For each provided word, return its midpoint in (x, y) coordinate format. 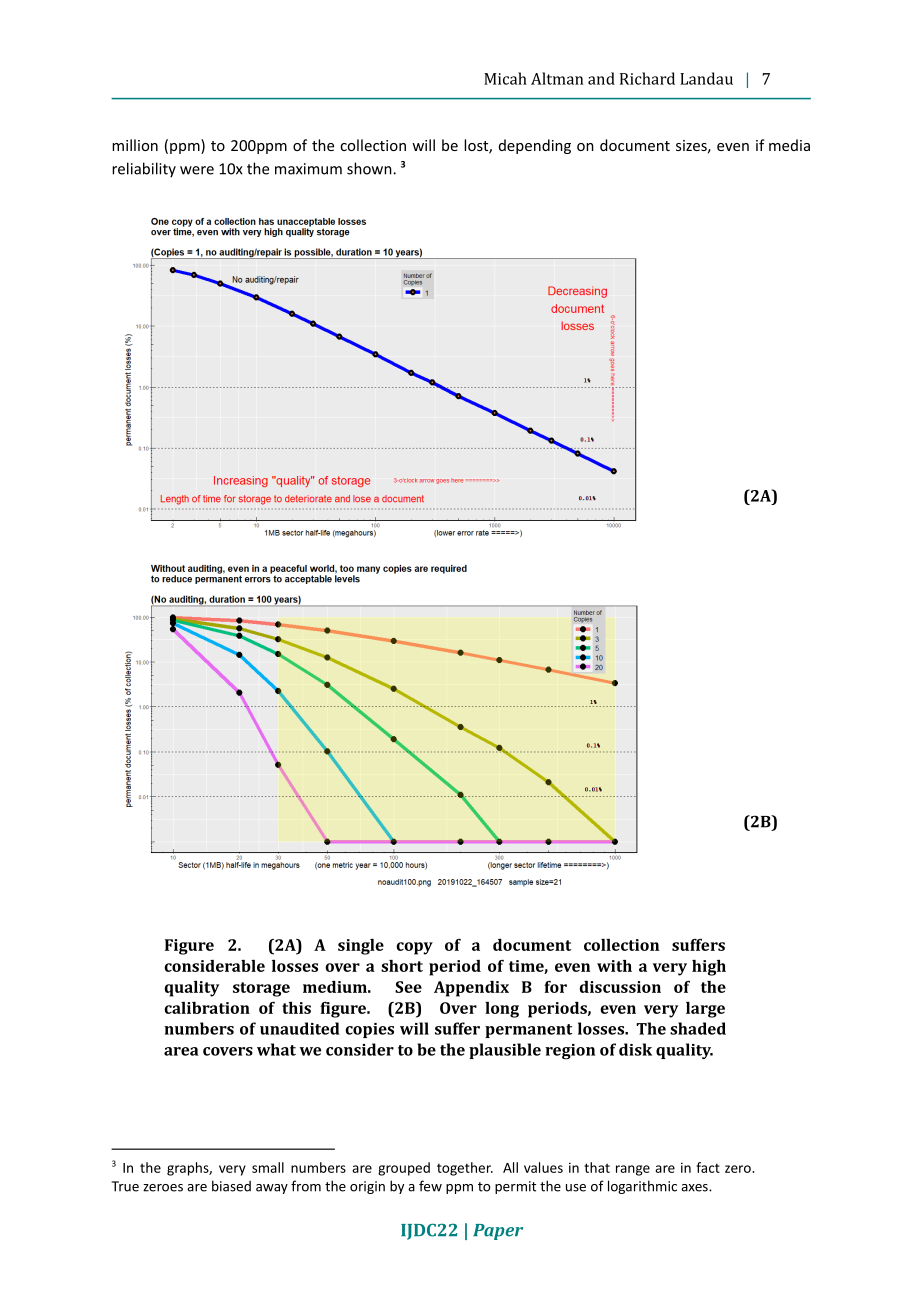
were (197, 170)
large (705, 1010)
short (402, 966)
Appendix (471, 989)
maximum (308, 169)
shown (370, 168)
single (361, 947)
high (709, 968)
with (614, 966)
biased (231, 1186)
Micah (505, 78)
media (789, 145)
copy (414, 948)
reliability (144, 170)
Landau (706, 78)
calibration (207, 1008)
